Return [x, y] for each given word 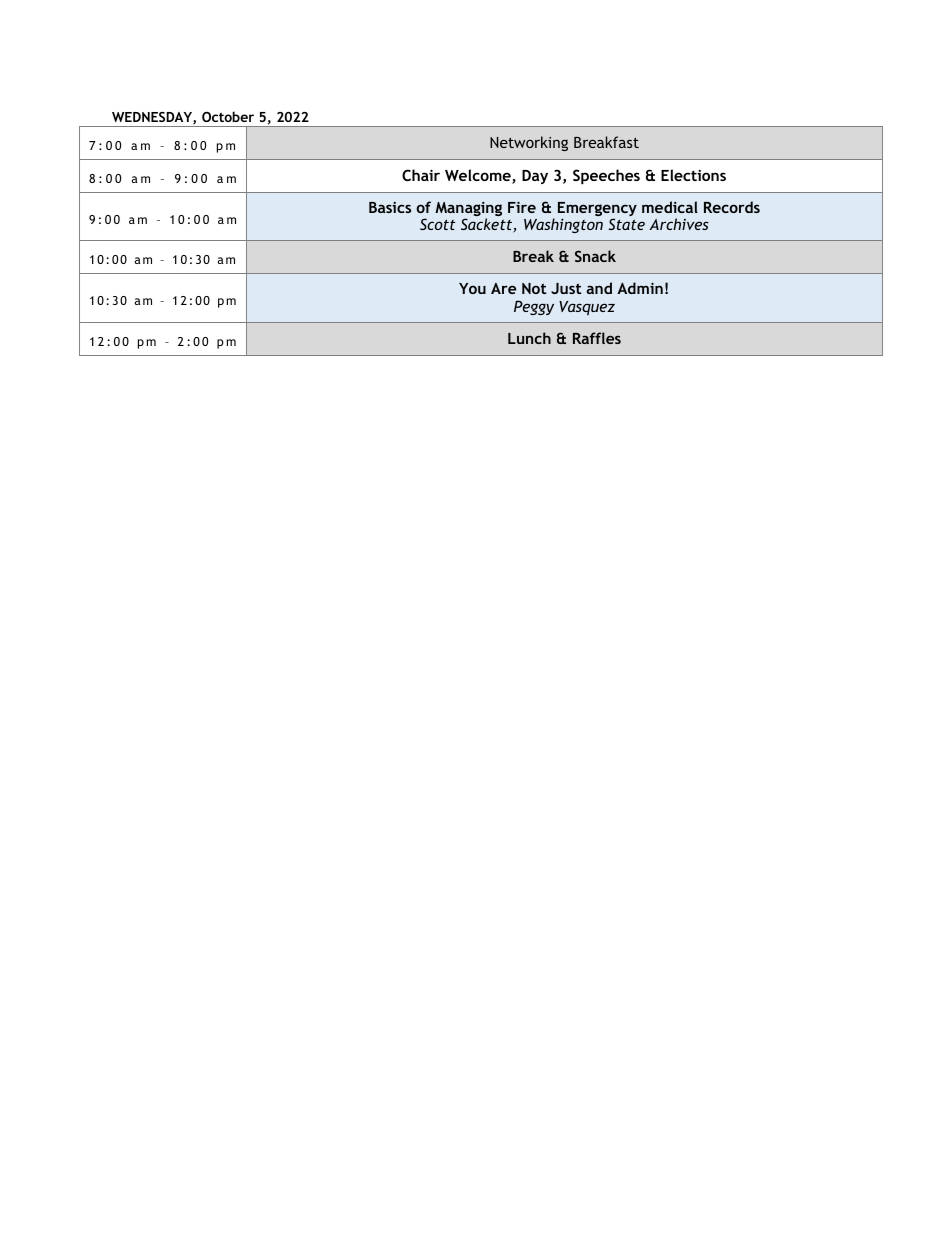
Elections [693, 175]
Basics [390, 207]
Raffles [597, 338]
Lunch [529, 338]
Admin [640, 288]
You [472, 288]
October [228, 116]
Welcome [479, 176]
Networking [529, 143]
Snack [595, 256]
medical [670, 207]
